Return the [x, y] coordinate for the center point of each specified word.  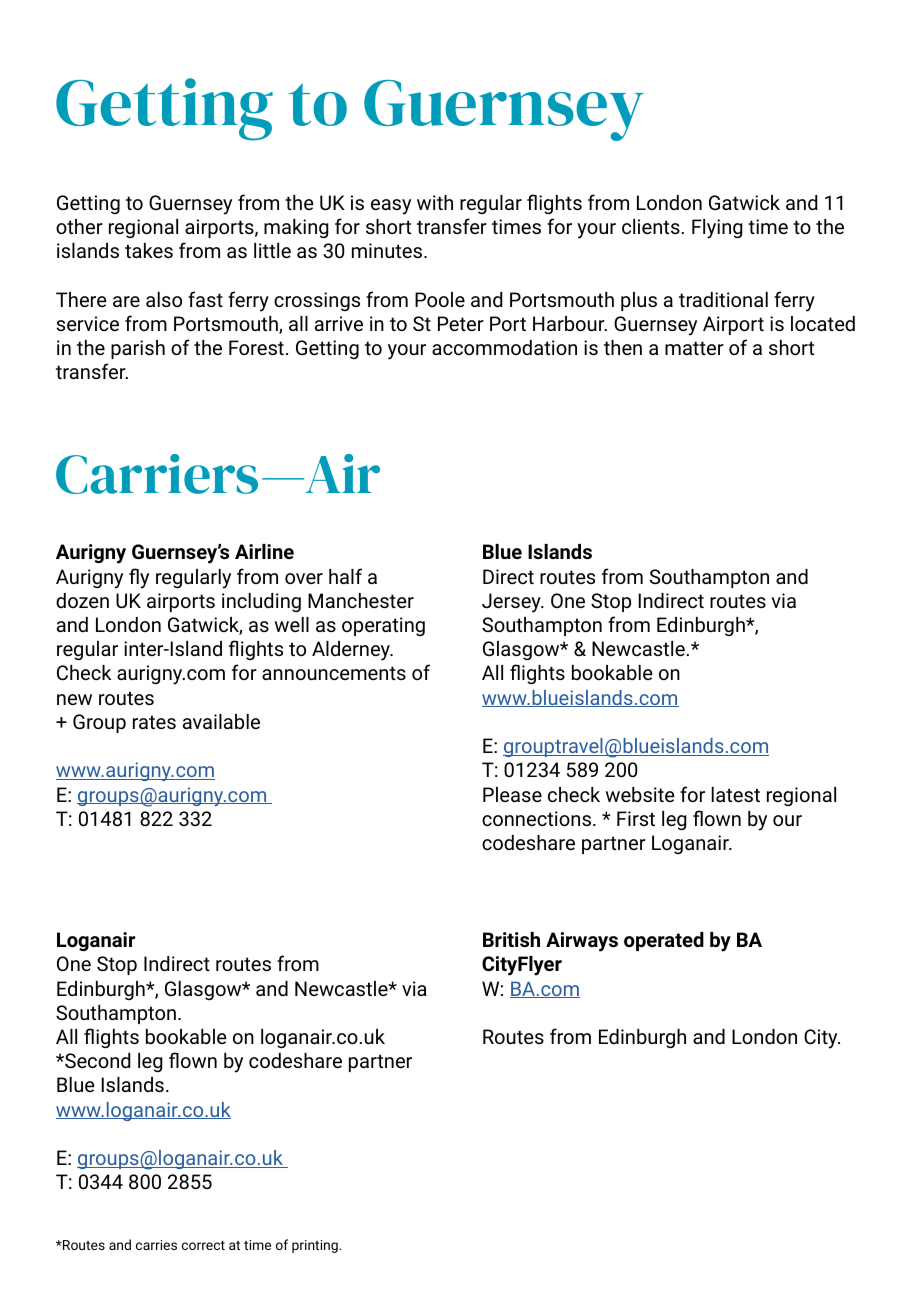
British [511, 939]
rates [154, 722]
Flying [717, 229]
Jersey [512, 603]
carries [156, 1245]
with [435, 202]
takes [149, 250]
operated [664, 941]
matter [694, 348]
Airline [264, 551]
